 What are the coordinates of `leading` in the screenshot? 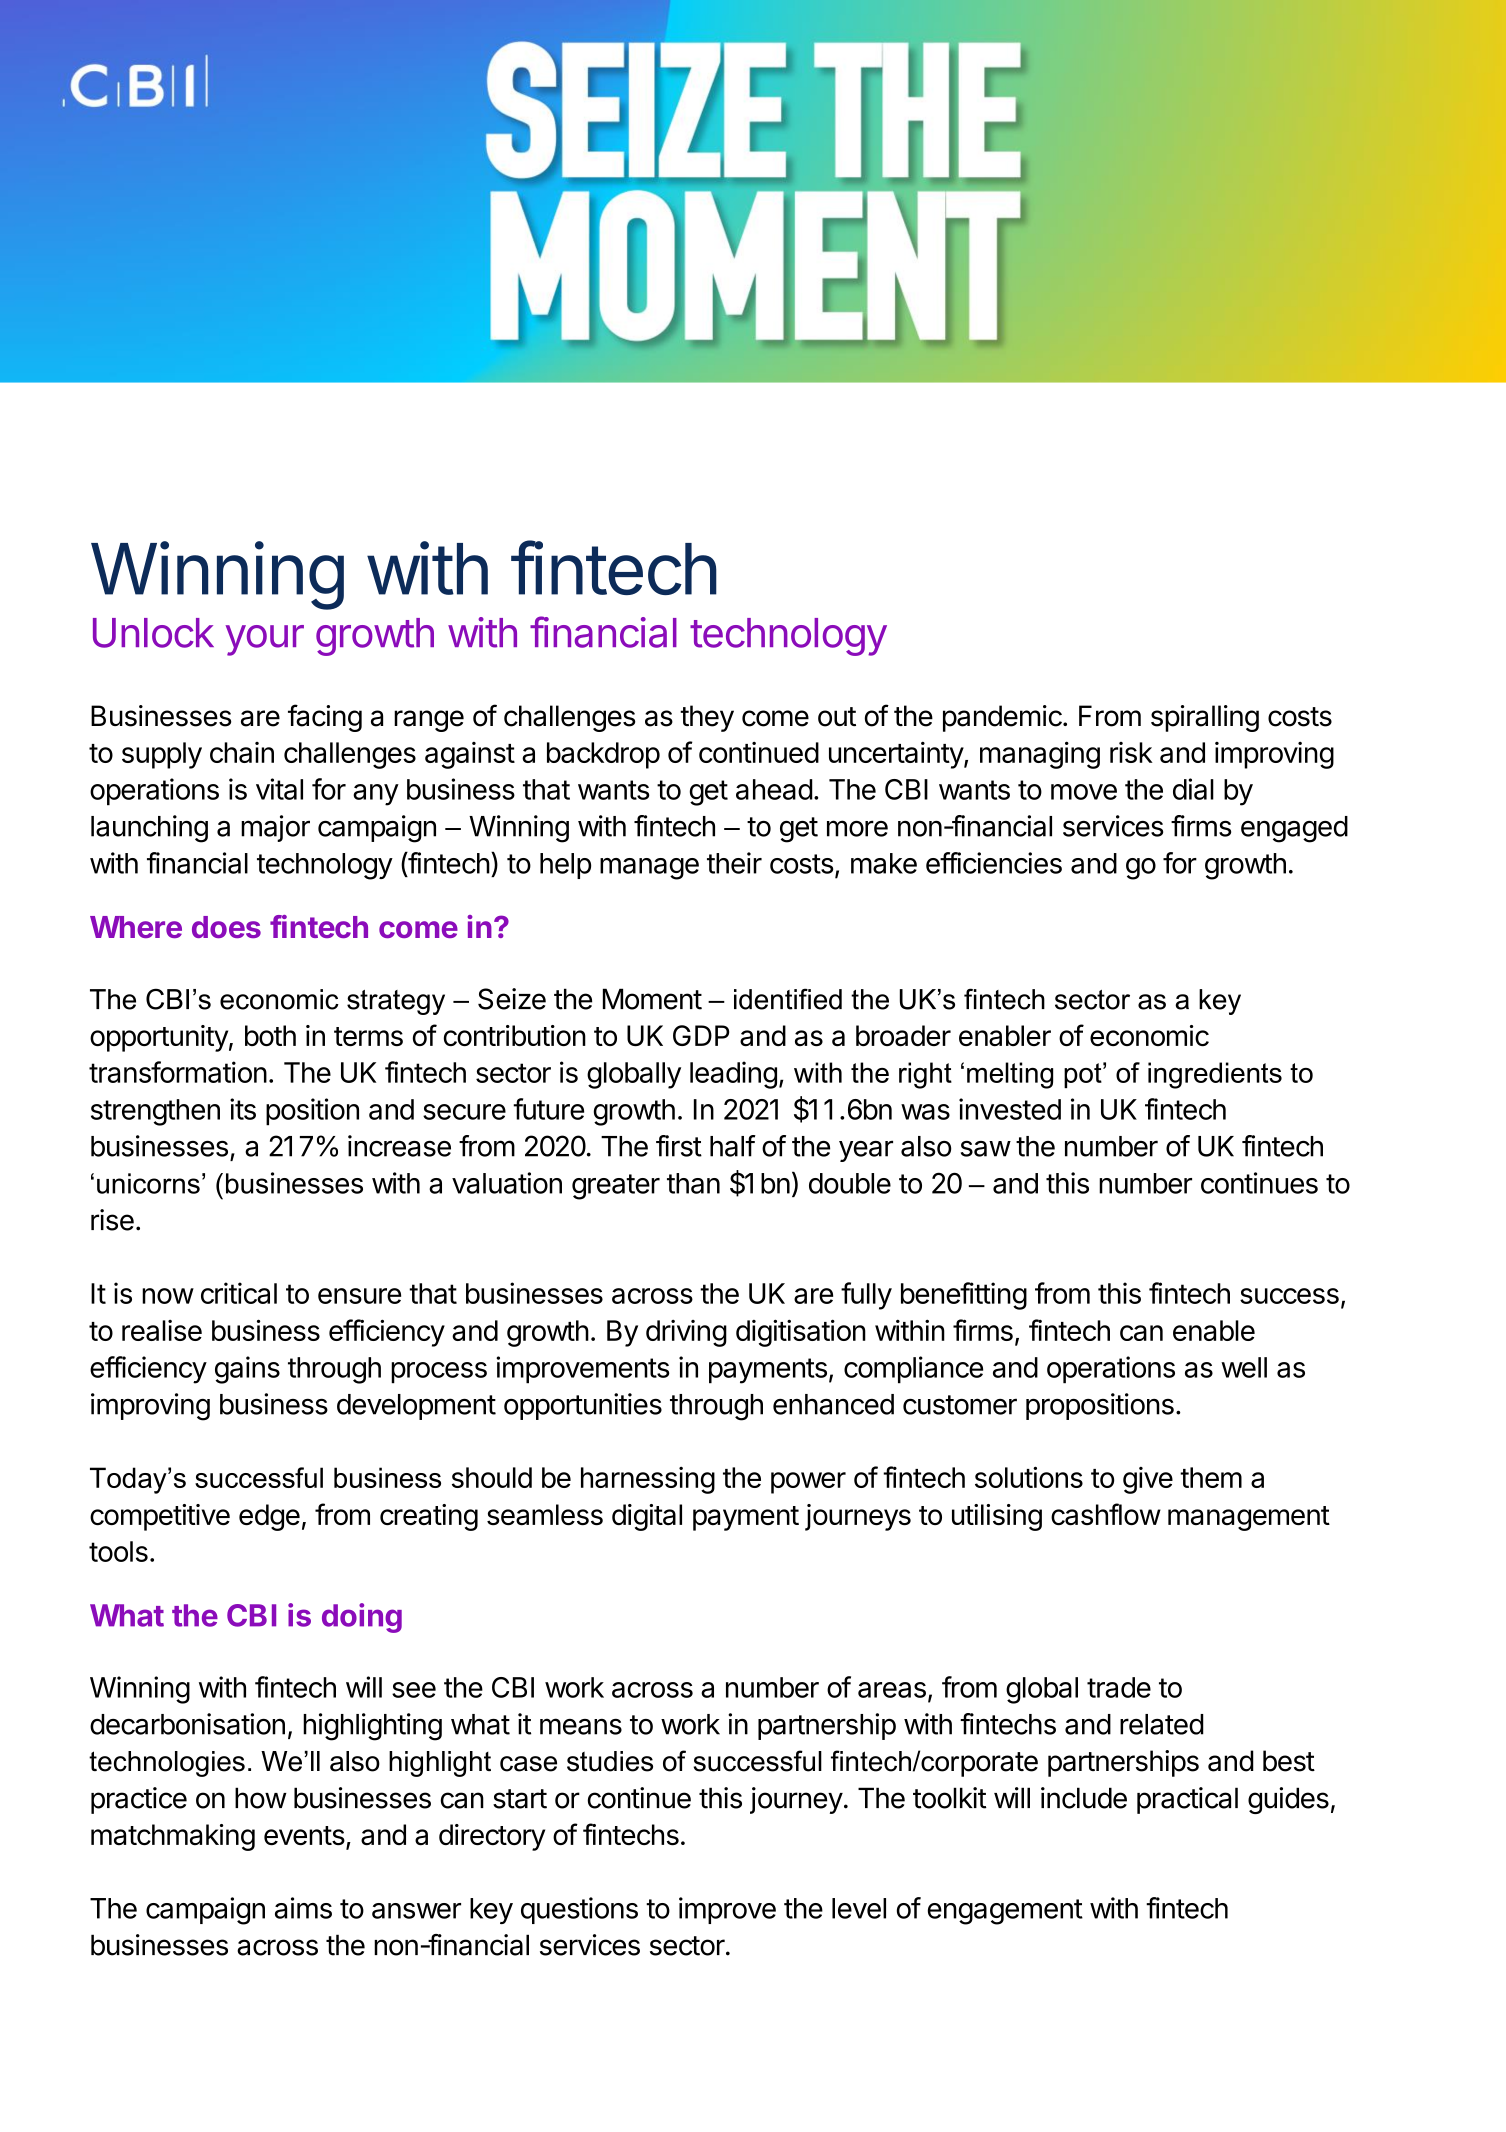 It's located at (733, 1075).
